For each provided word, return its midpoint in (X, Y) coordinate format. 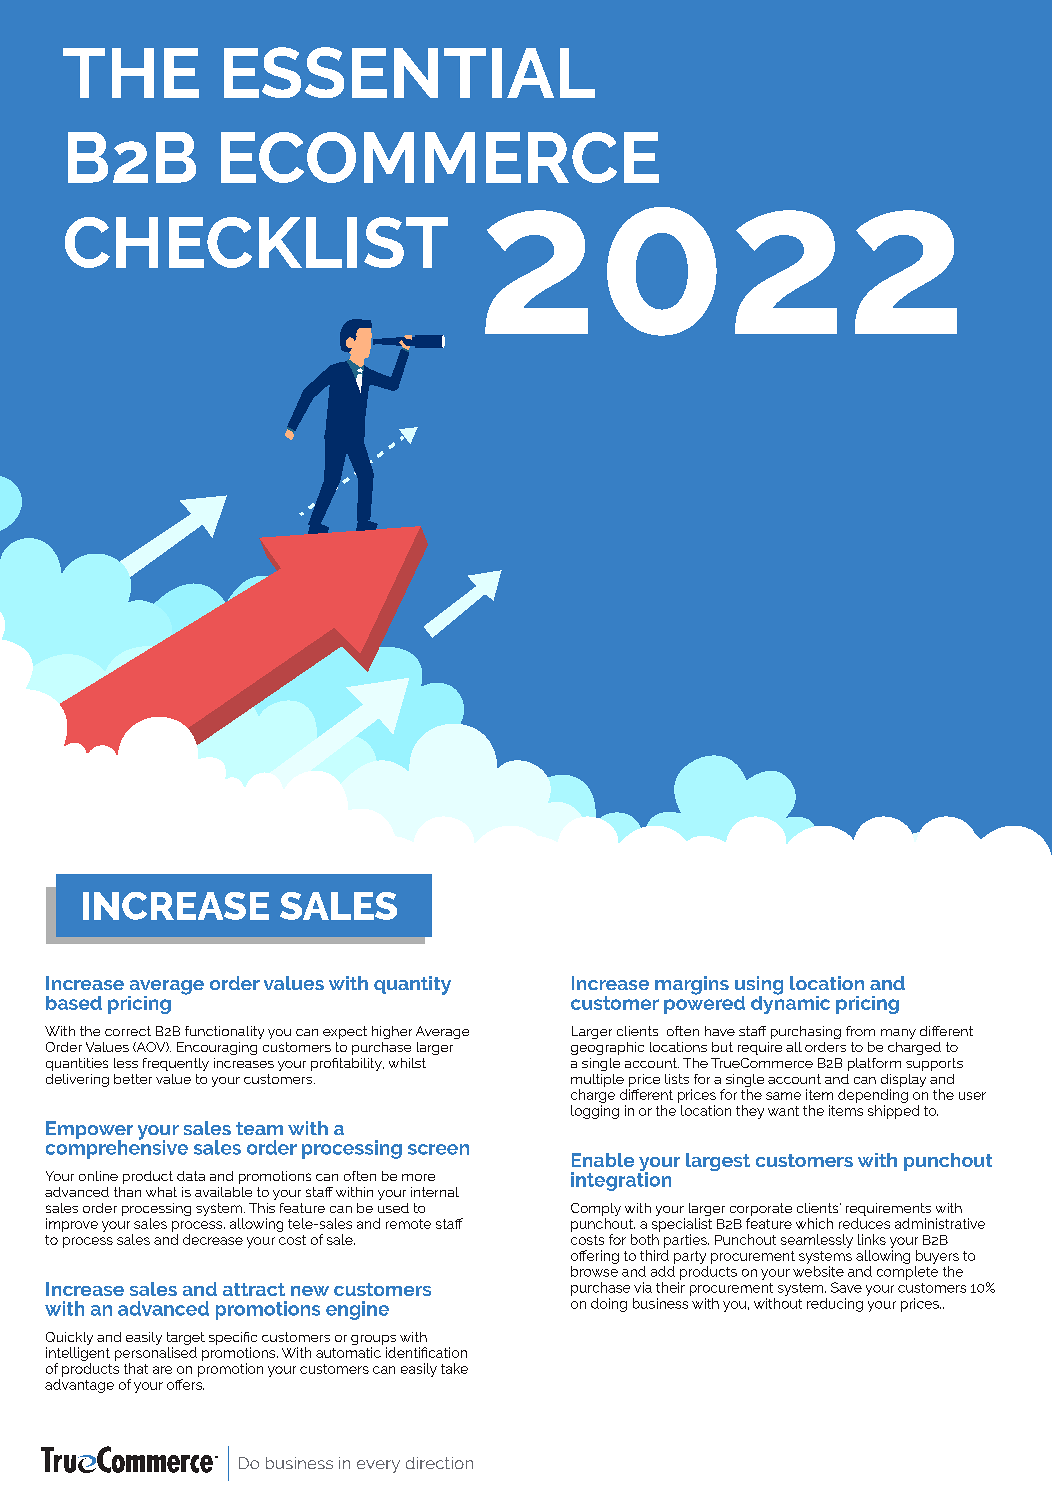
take (454, 1368)
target (186, 1340)
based (74, 1003)
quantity (412, 985)
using (759, 986)
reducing (835, 1305)
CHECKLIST (256, 242)
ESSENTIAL (409, 72)
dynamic (790, 1003)
